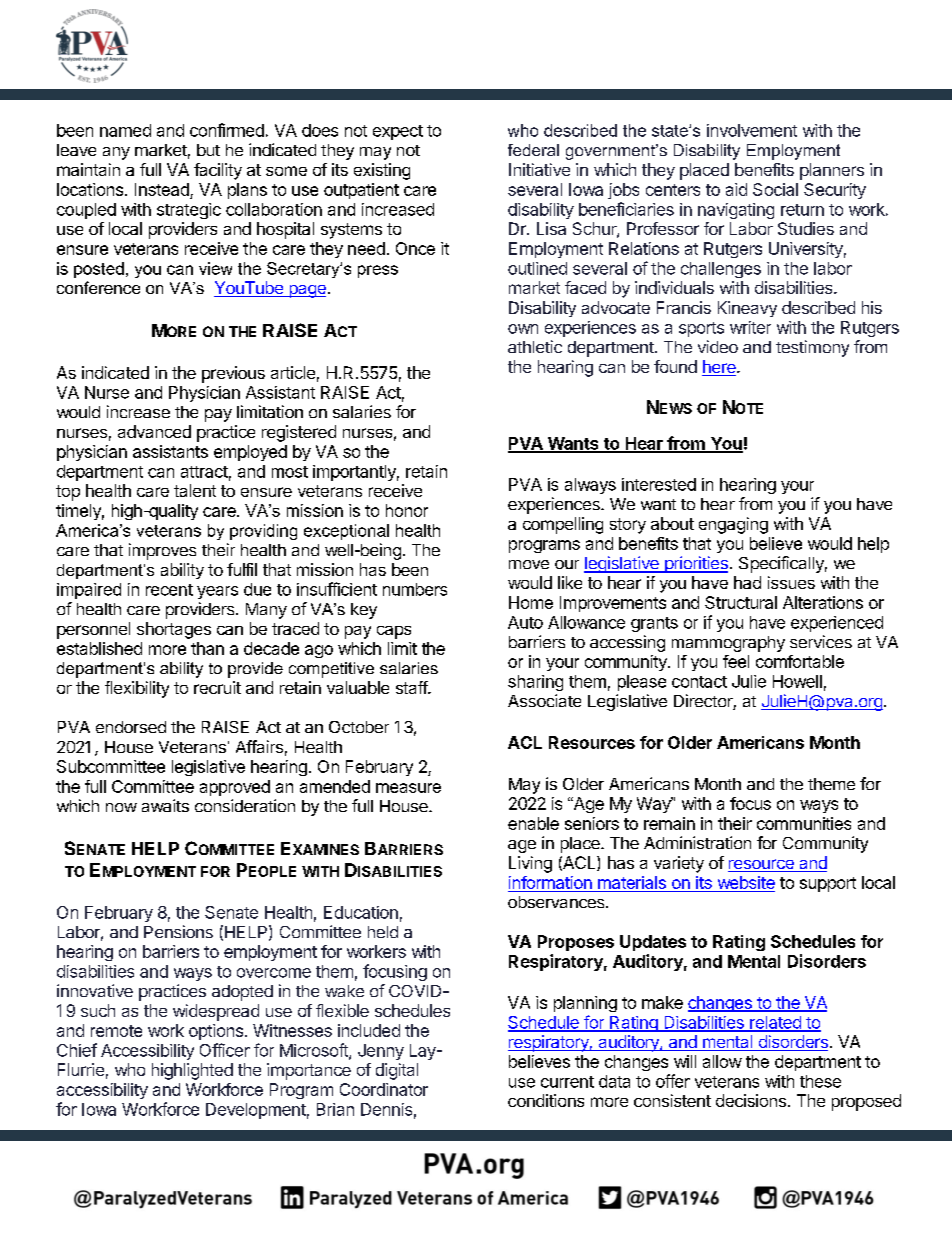 This screenshot has height=1233, width=952. What do you see at coordinates (154, 431) in the screenshot?
I see `advanced` at bounding box center [154, 431].
